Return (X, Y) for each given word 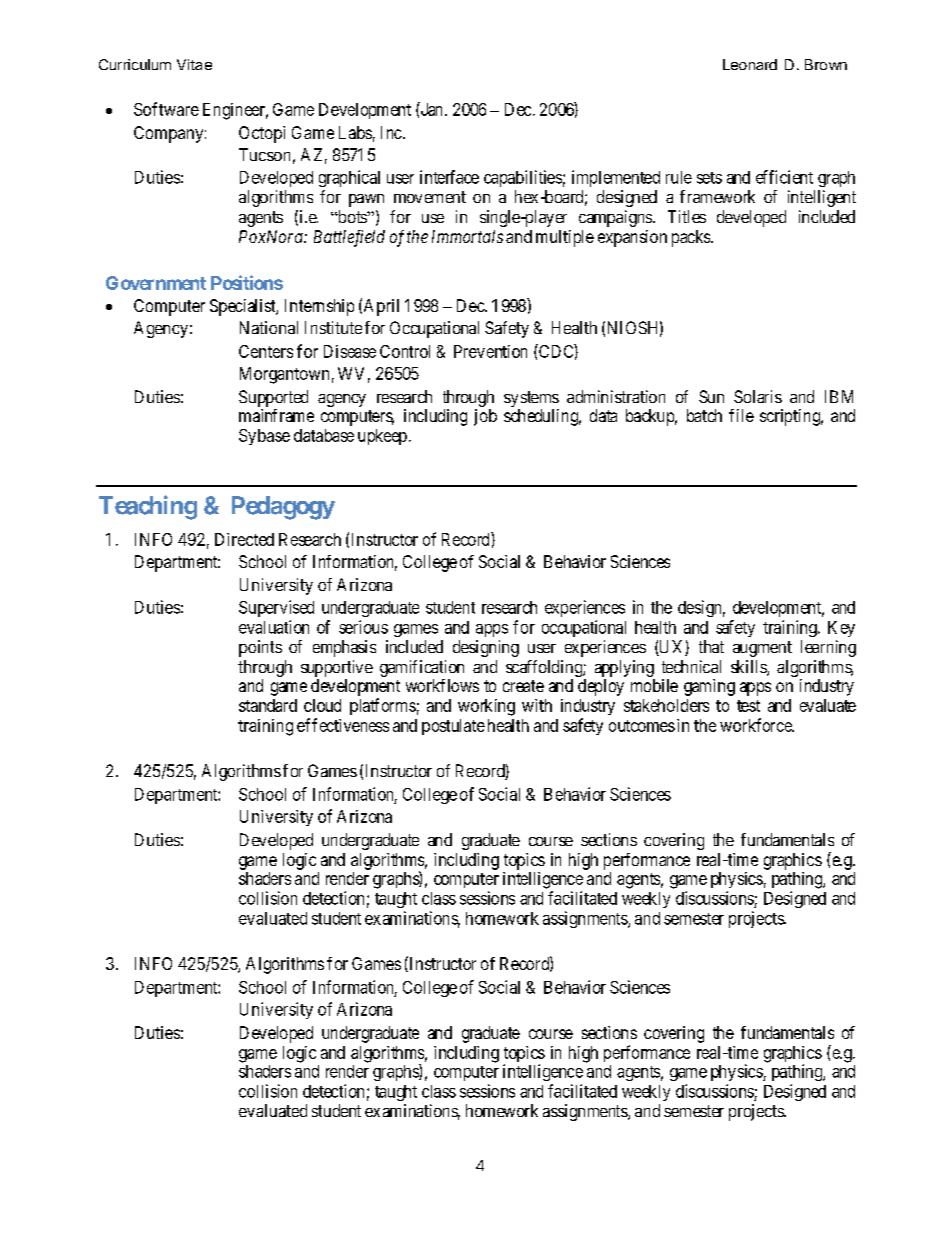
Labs (355, 132)
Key (841, 629)
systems (531, 399)
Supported (273, 398)
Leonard (750, 64)
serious (363, 627)
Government (156, 283)
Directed (244, 539)
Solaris (758, 396)
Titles (687, 216)
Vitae (194, 64)
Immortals (467, 236)
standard (268, 705)
